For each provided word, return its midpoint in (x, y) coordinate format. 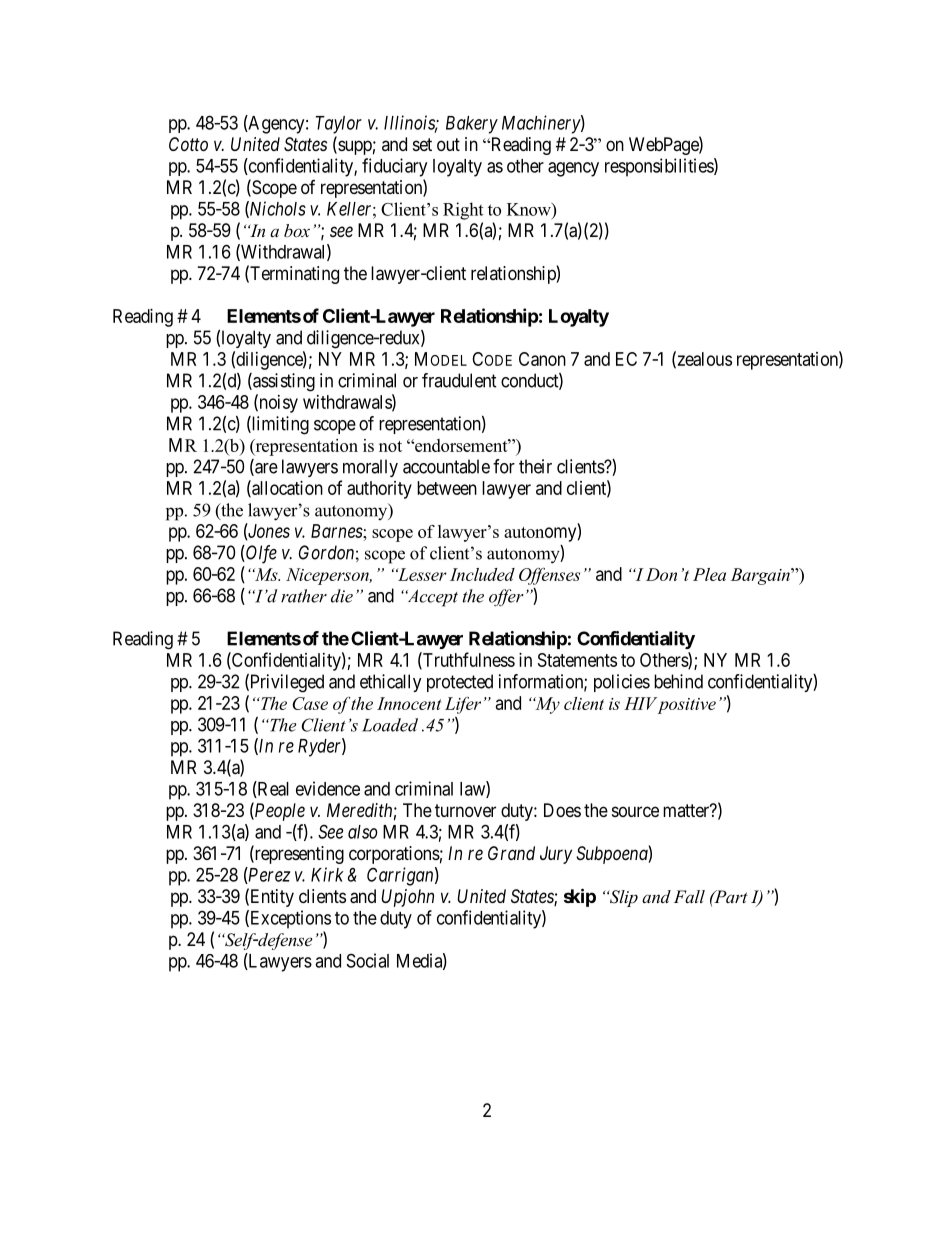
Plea (709, 574)
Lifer (463, 705)
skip (580, 897)
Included (482, 574)
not (390, 446)
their (535, 466)
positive (687, 706)
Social (368, 960)
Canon (542, 359)
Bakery (472, 125)
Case (310, 703)
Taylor (339, 125)
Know (530, 209)
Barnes (337, 531)
